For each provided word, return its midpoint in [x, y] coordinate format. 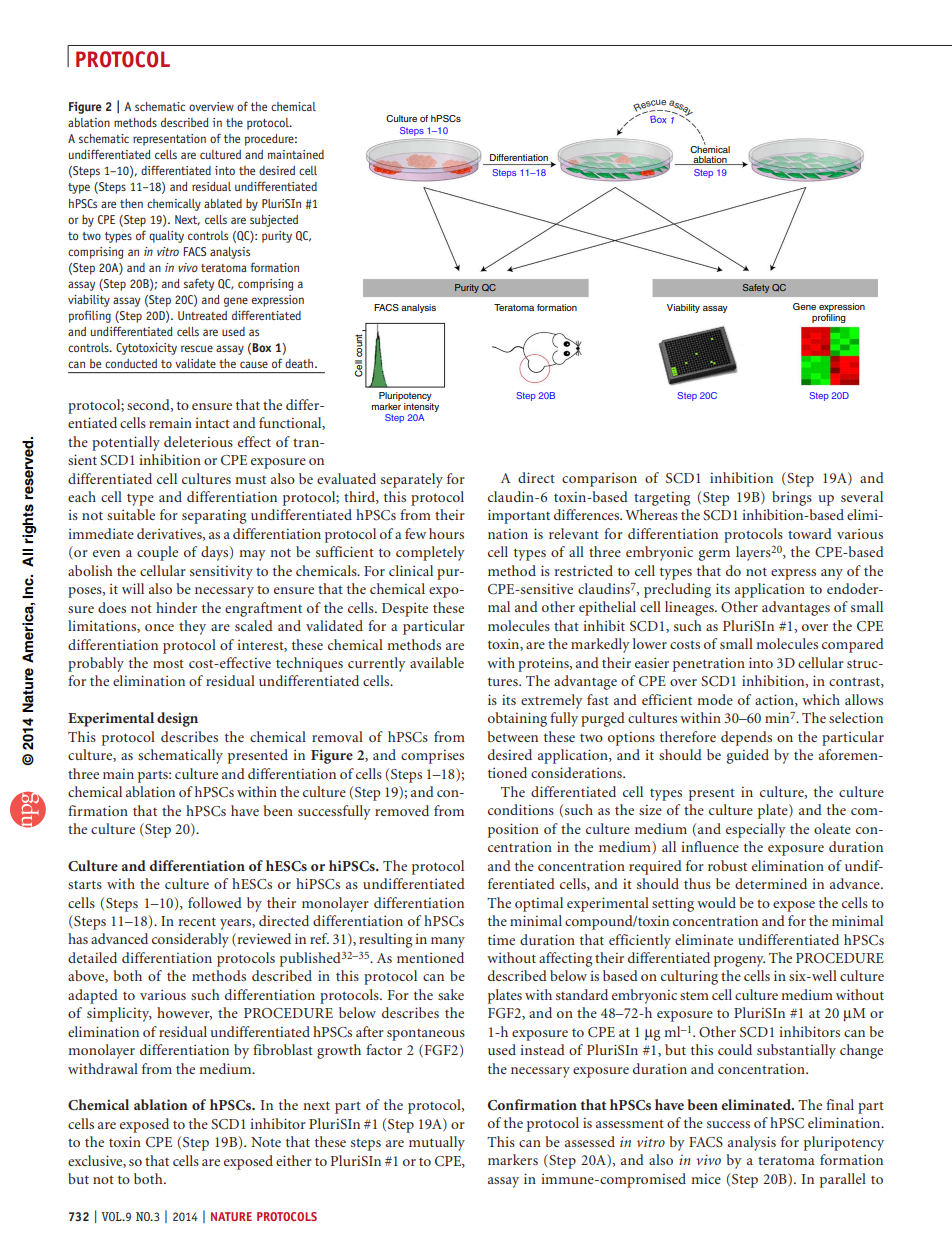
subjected [274, 221]
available [437, 662]
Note [266, 1142]
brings [792, 498]
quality [166, 237]
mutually [437, 1143]
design [177, 719]
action [775, 700]
